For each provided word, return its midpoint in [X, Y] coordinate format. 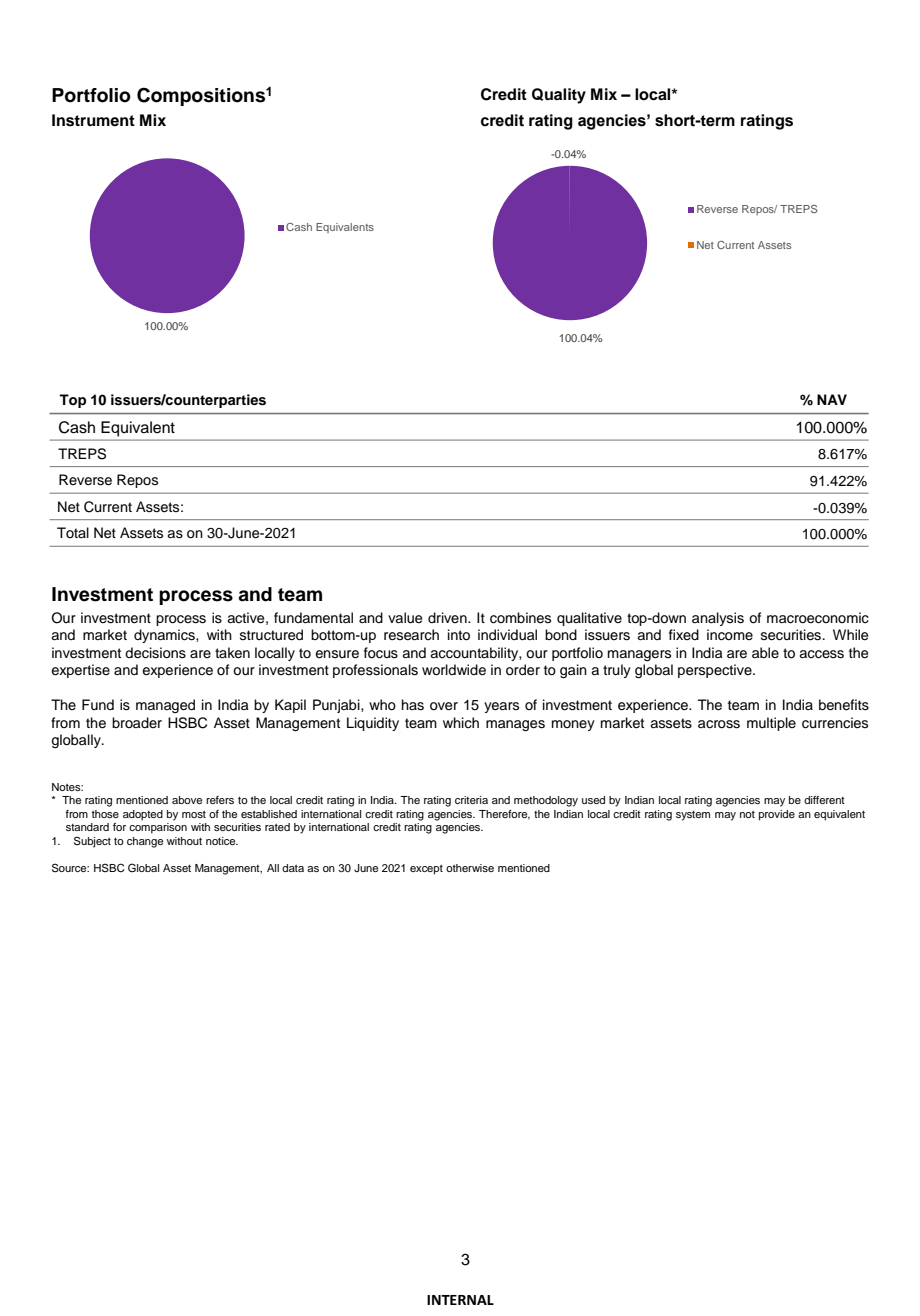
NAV [832, 399]
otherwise [470, 868]
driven [448, 617]
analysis [718, 619]
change [145, 842]
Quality [559, 96]
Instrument [93, 120]
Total [73, 532]
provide [777, 815]
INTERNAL [460, 1300]
